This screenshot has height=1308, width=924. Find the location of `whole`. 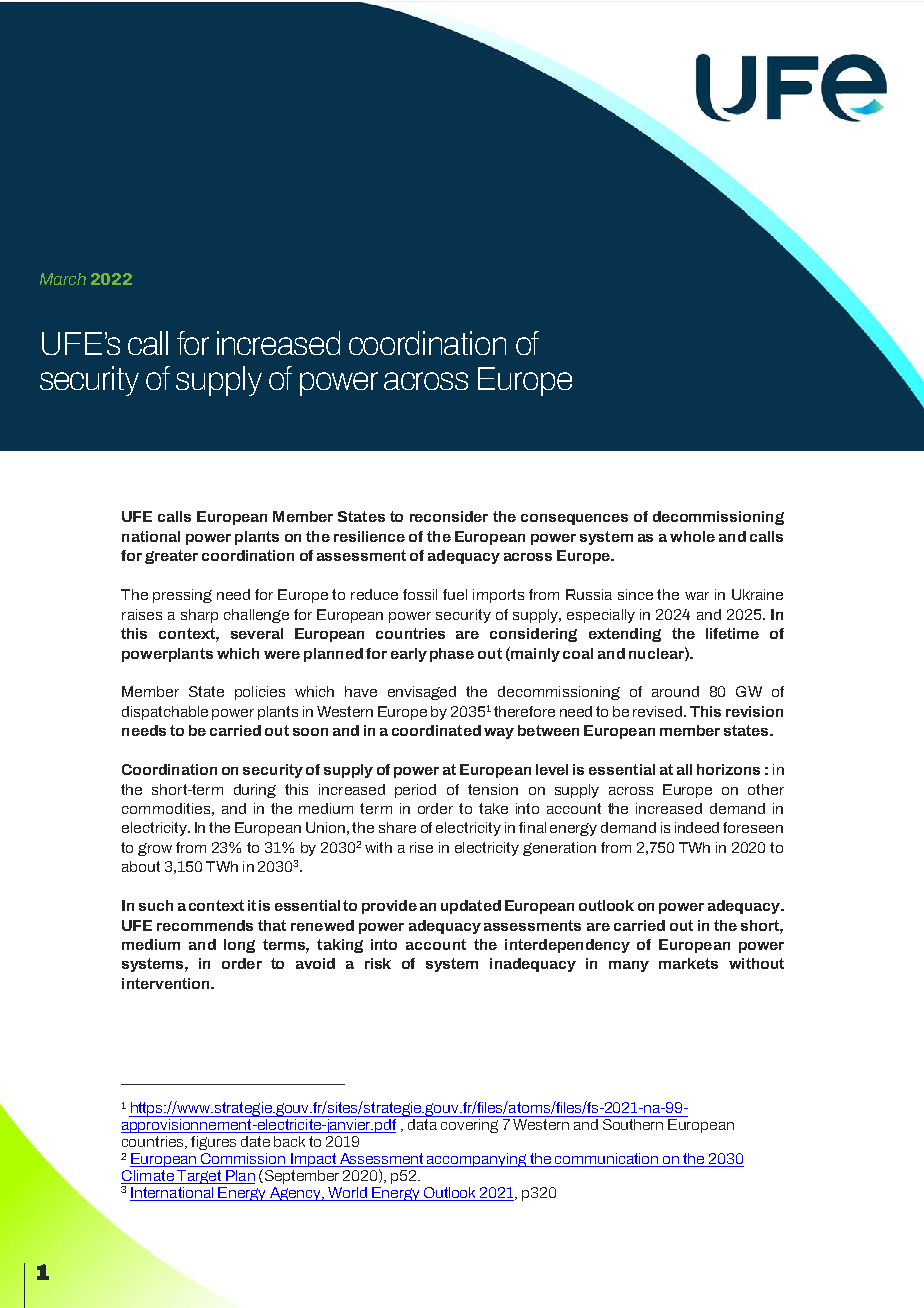

whole is located at coordinates (692, 536).
